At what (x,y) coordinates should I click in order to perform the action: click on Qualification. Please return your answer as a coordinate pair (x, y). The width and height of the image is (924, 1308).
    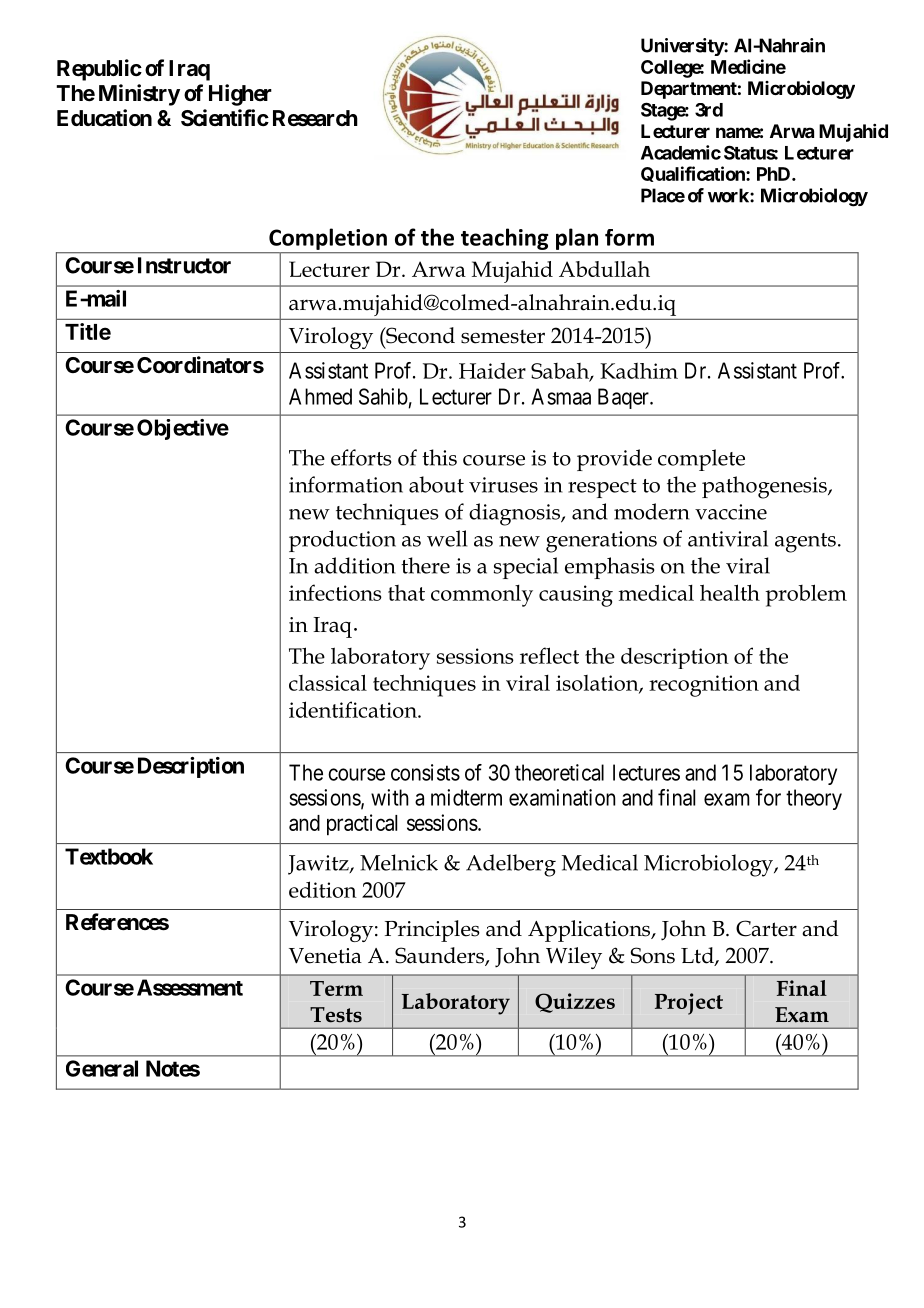
    Looking at the image, I should click on (694, 174).
